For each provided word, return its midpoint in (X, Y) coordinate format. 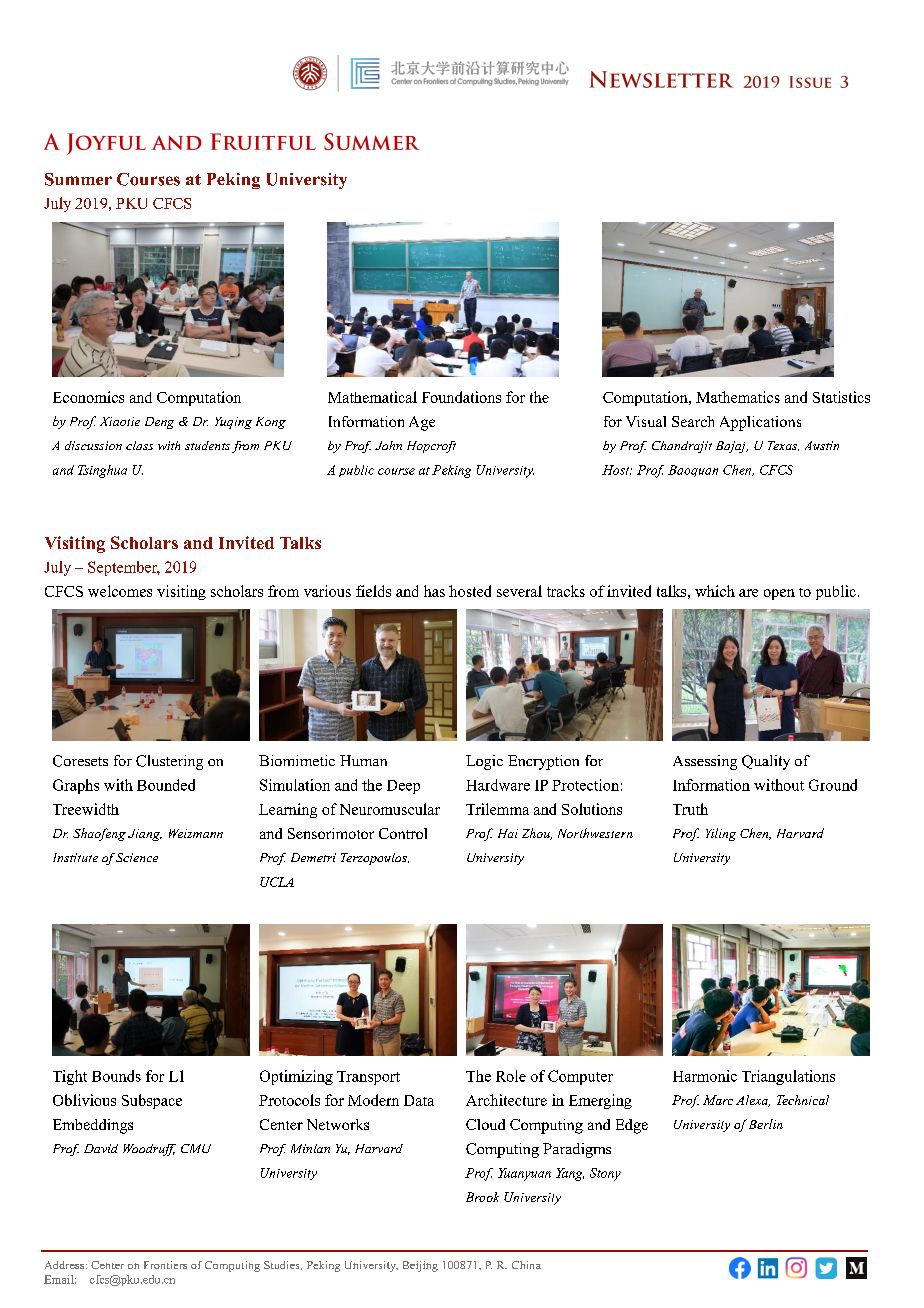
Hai (508, 833)
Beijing (420, 1266)
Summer (78, 179)
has (434, 591)
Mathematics (738, 397)
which (715, 591)
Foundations (461, 397)
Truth (690, 809)
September (124, 568)
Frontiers (165, 1265)
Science (137, 857)
